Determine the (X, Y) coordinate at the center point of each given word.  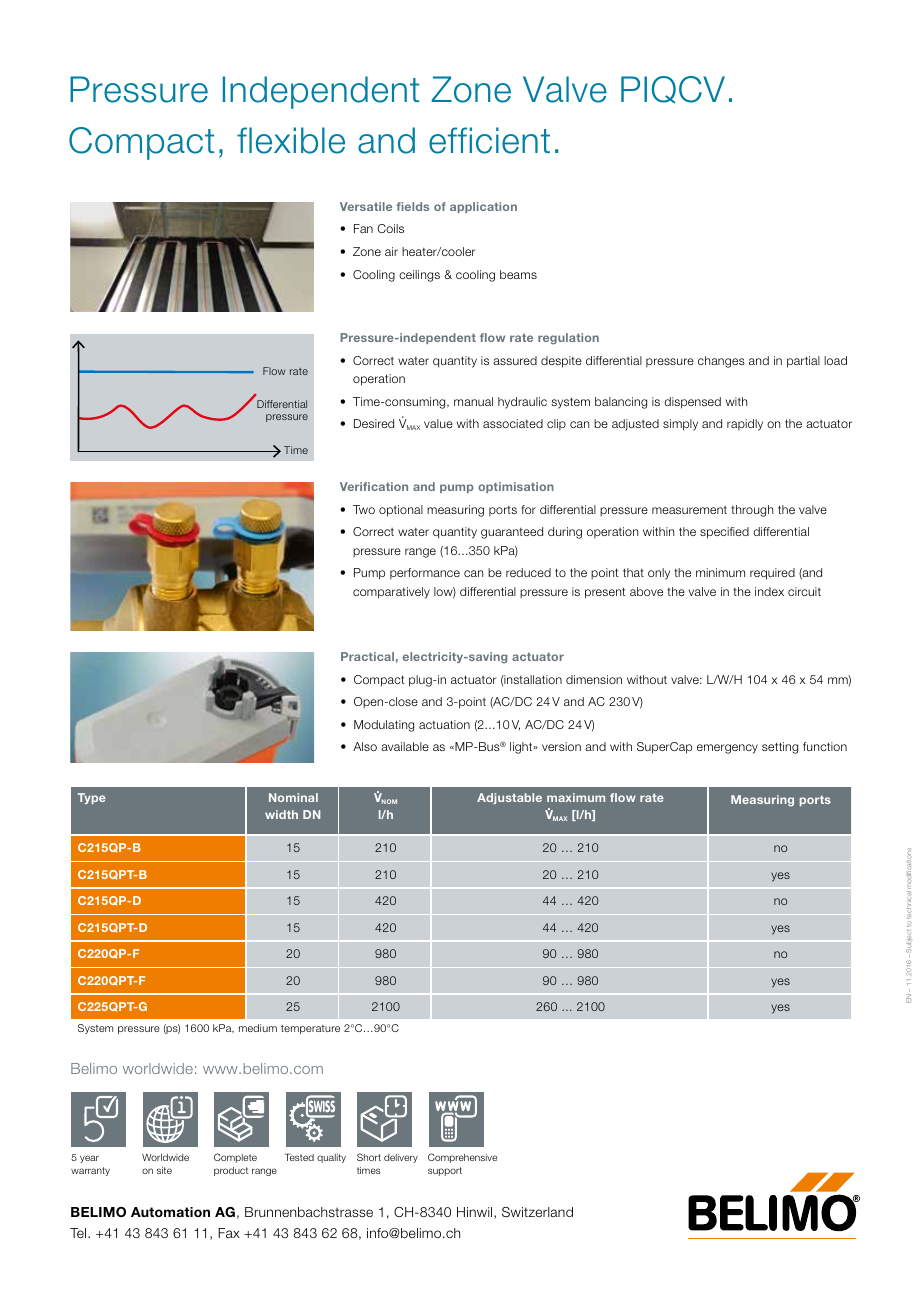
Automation (170, 1212)
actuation (444, 724)
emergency (727, 749)
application (483, 207)
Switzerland (537, 1212)
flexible (291, 140)
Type (92, 798)
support (445, 1171)
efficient (489, 140)
